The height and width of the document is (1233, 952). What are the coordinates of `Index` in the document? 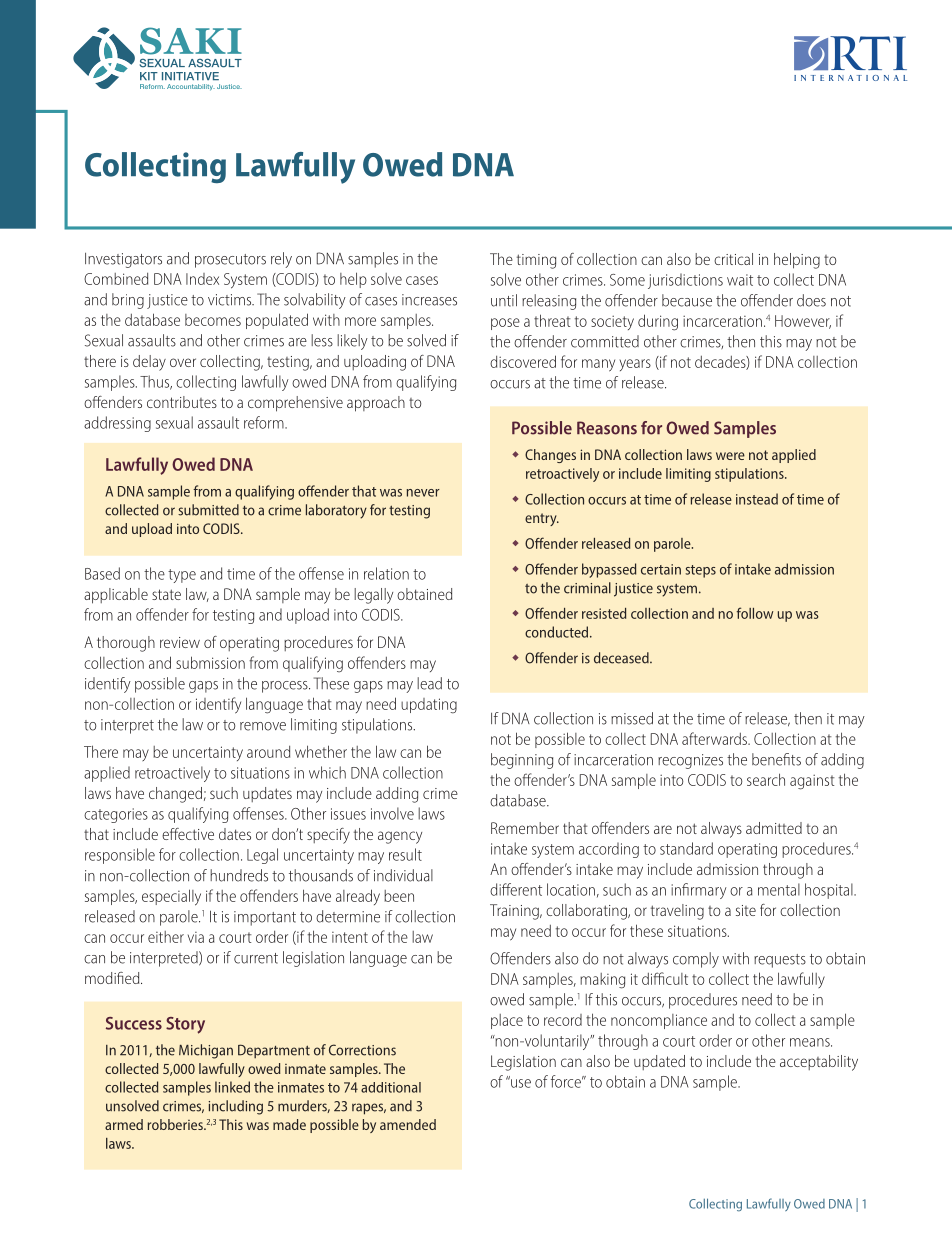 It's located at (202, 279).
